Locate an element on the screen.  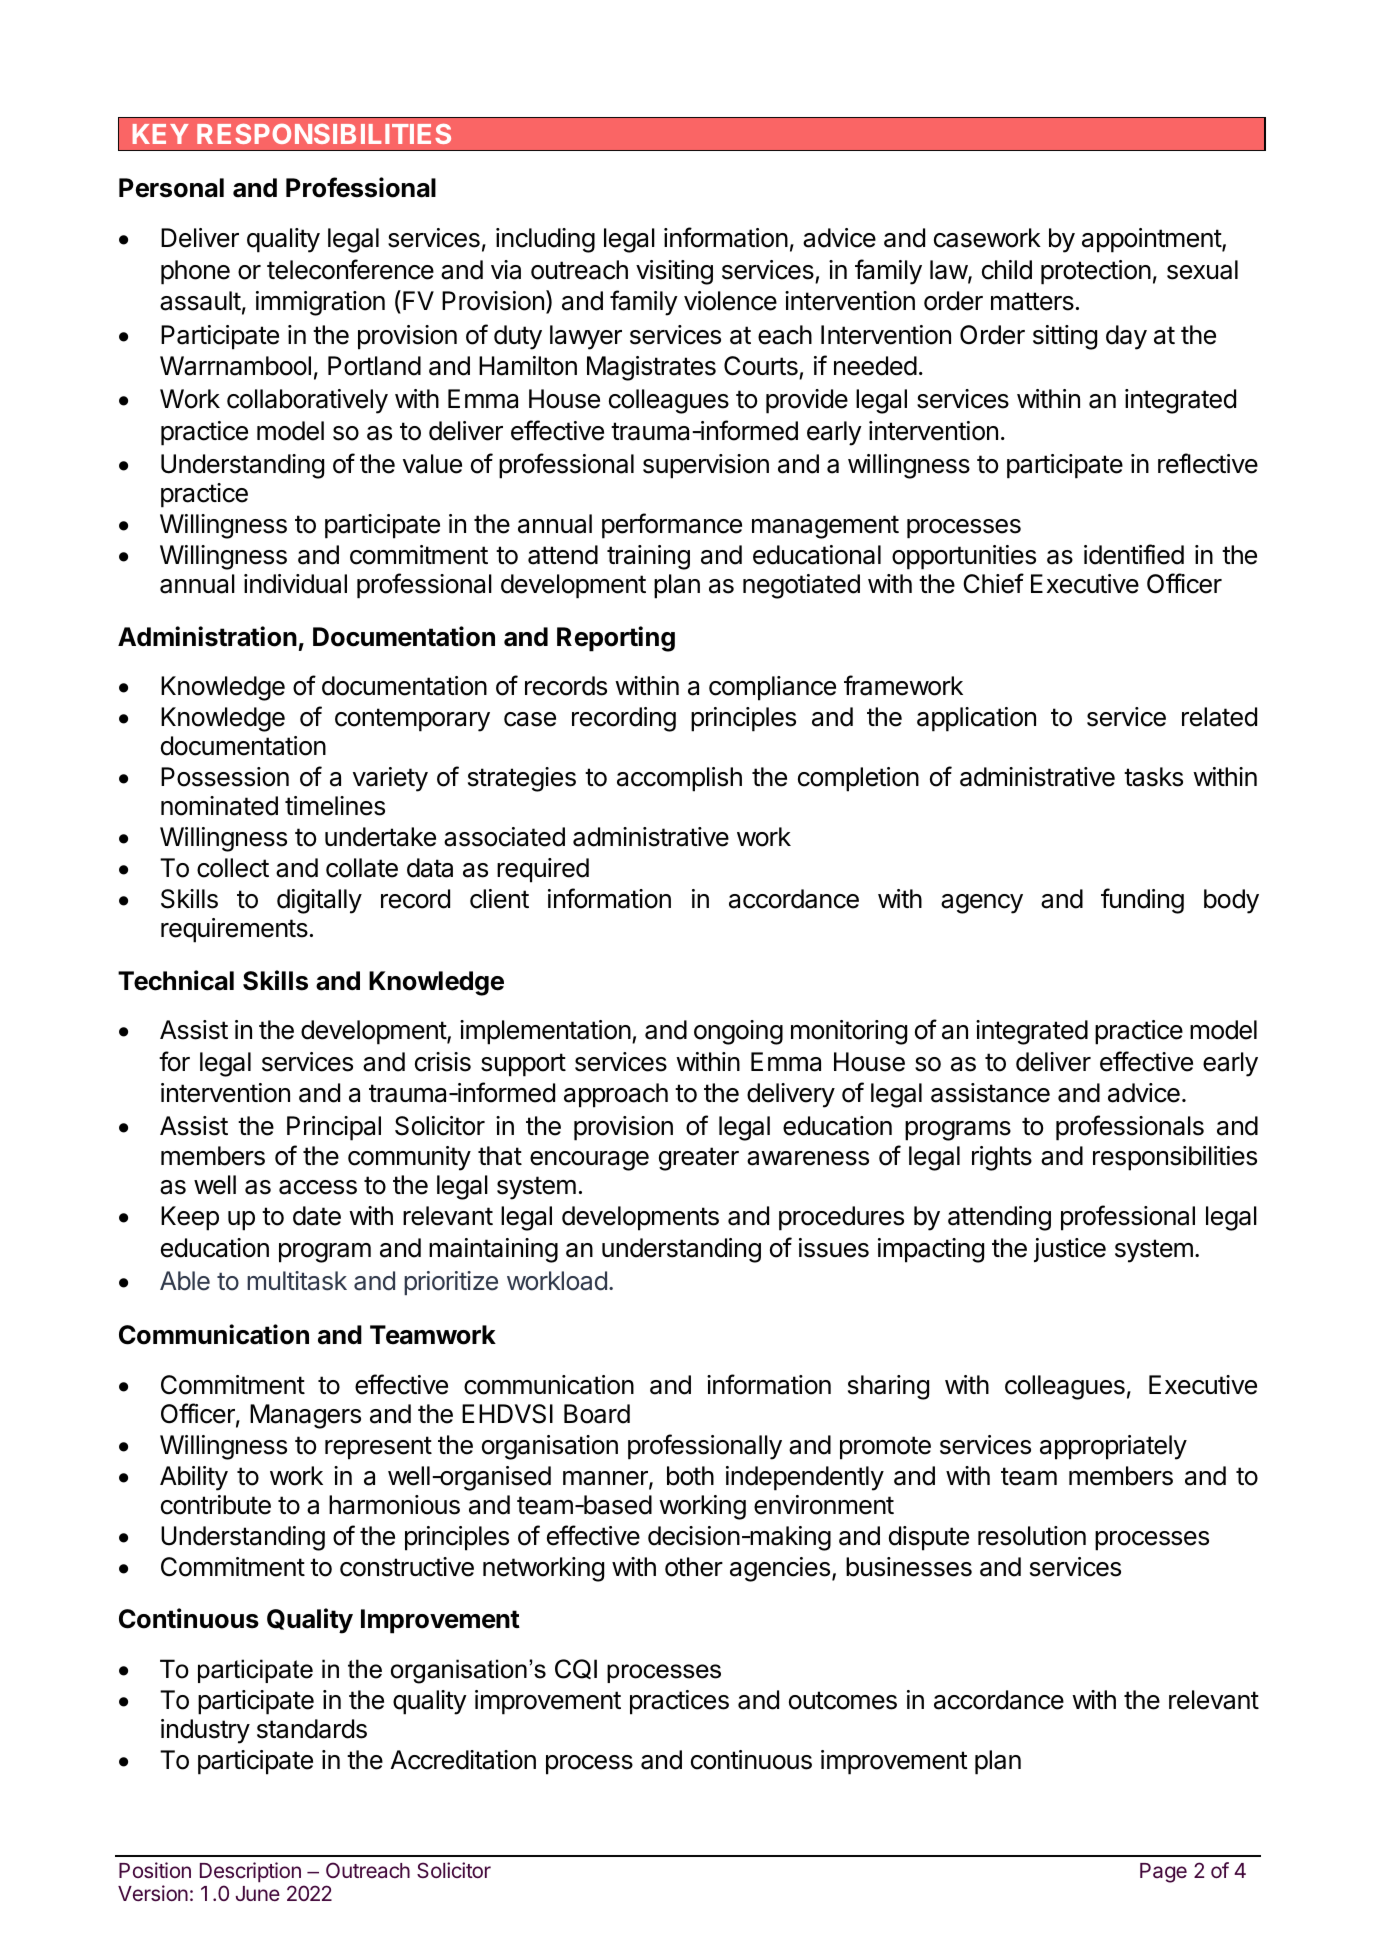
Personal is located at coordinates (171, 188).
